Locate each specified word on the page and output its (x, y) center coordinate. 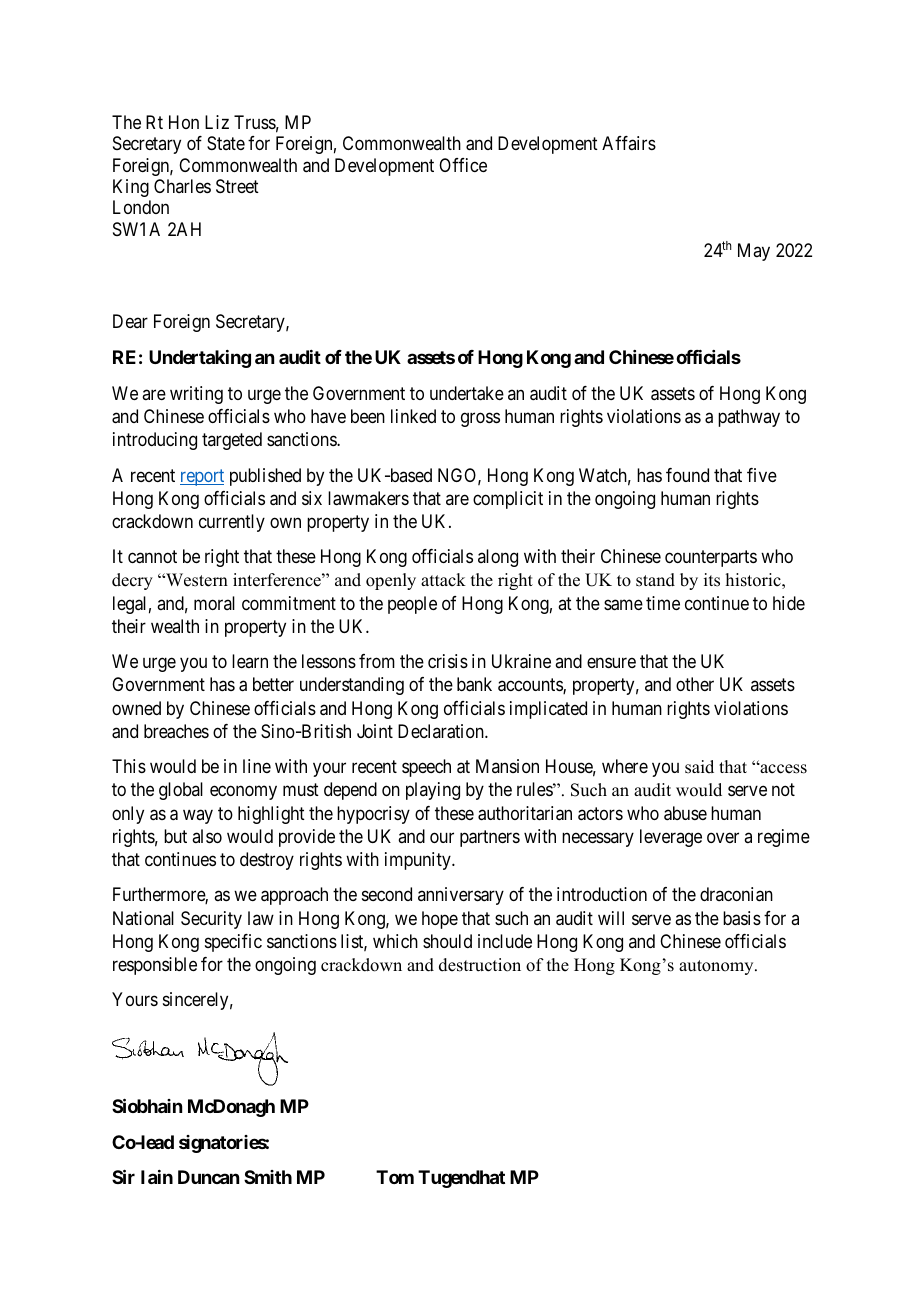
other (695, 684)
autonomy (717, 967)
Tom (395, 1177)
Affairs (629, 143)
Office (463, 165)
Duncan (208, 1177)
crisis (448, 661)
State (226, 143)
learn (250, 661)
